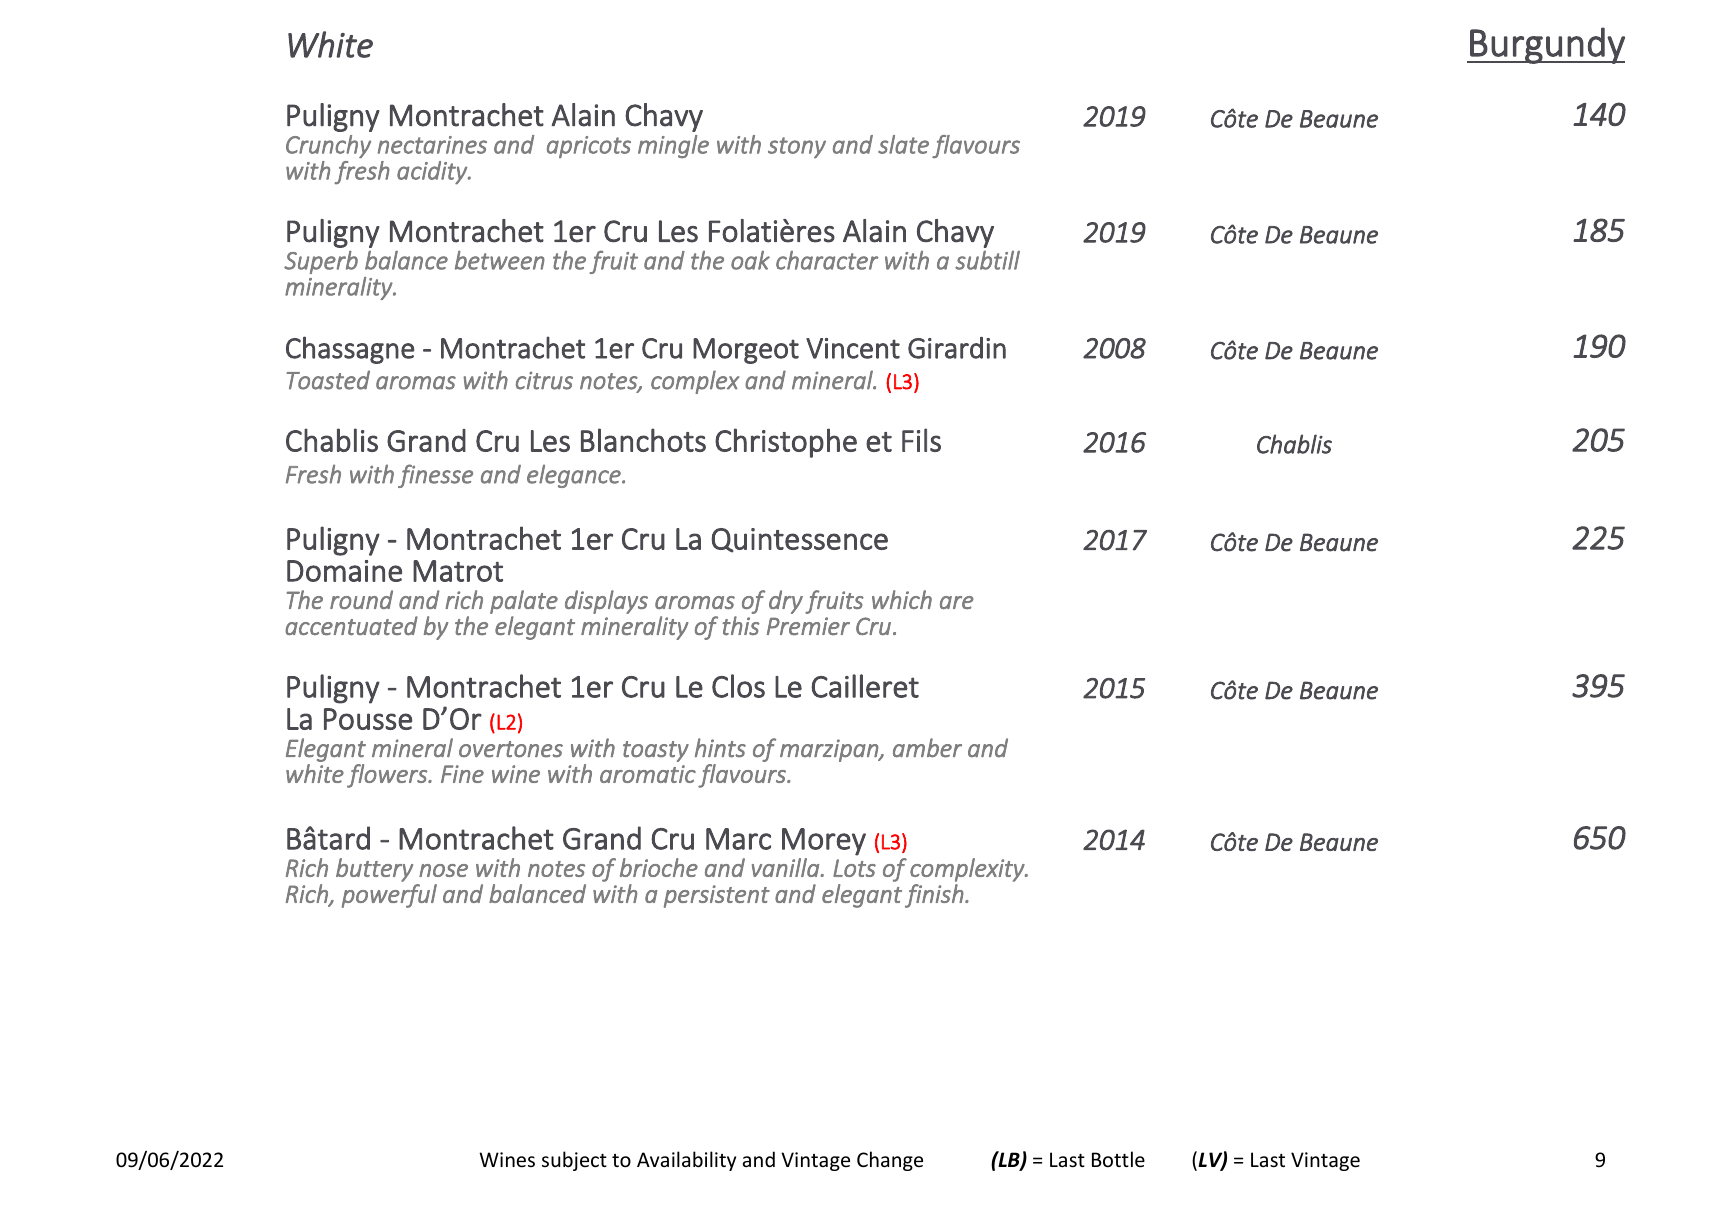  Describe the element at coordinates (443, 870) in the screenshot. I see `nose` at that location.
